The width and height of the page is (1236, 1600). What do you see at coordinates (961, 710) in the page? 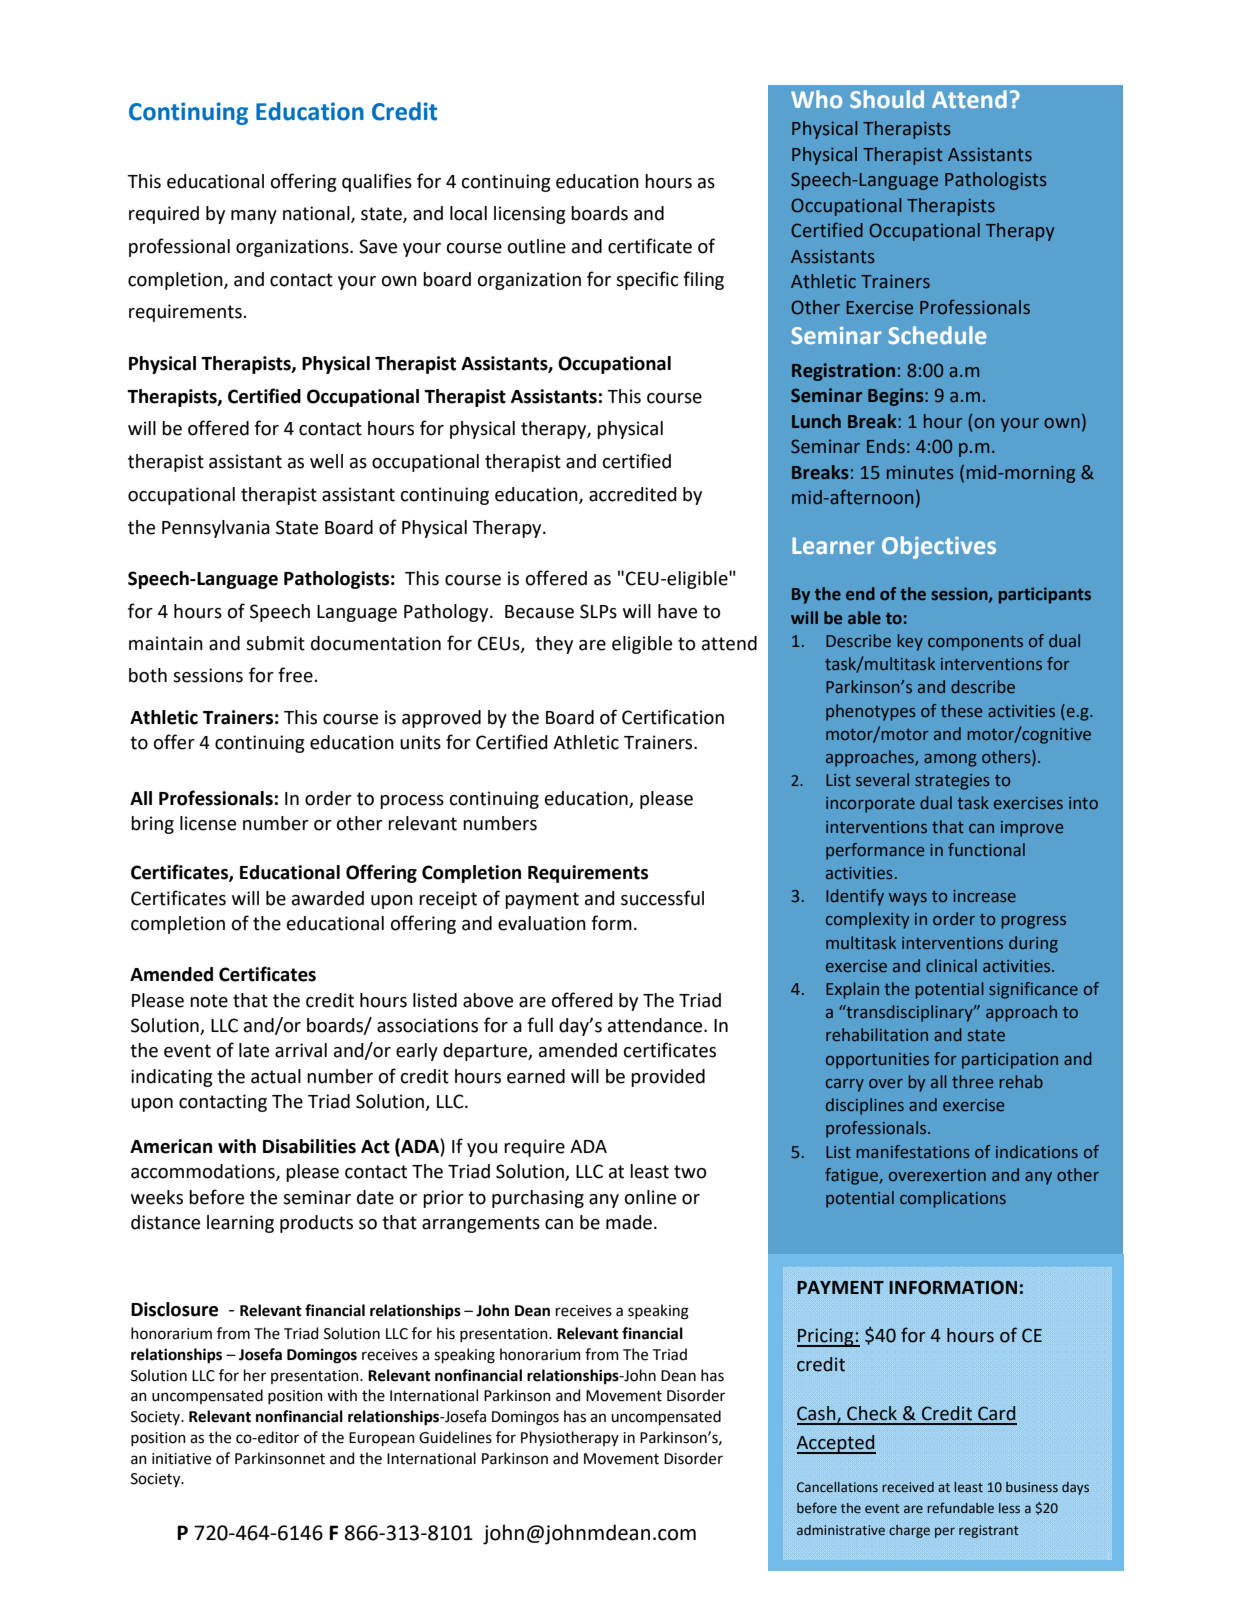
I see `these` at bounding box center [961, 710].
